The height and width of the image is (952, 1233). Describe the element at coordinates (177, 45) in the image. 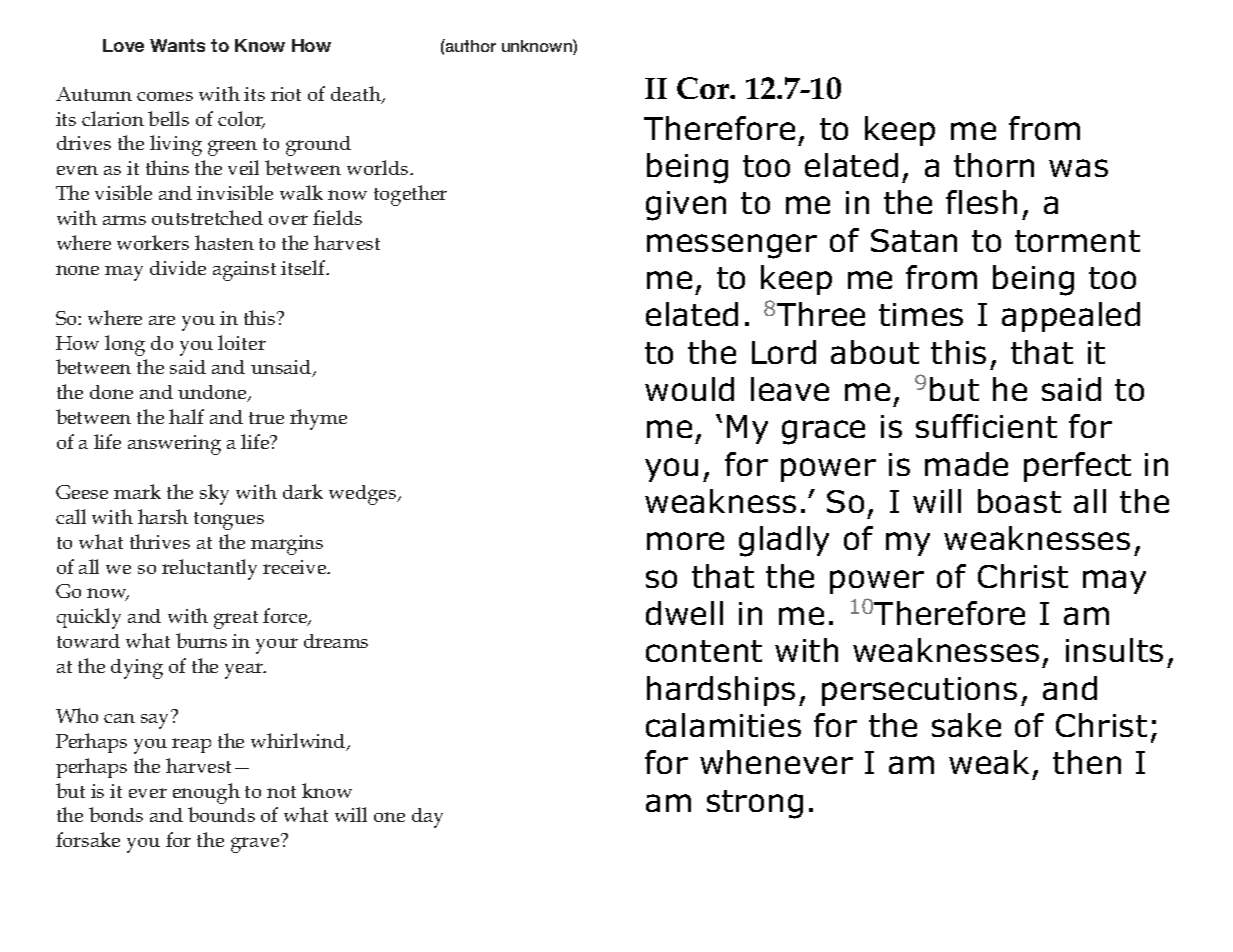

I see `Wants` at that location.
